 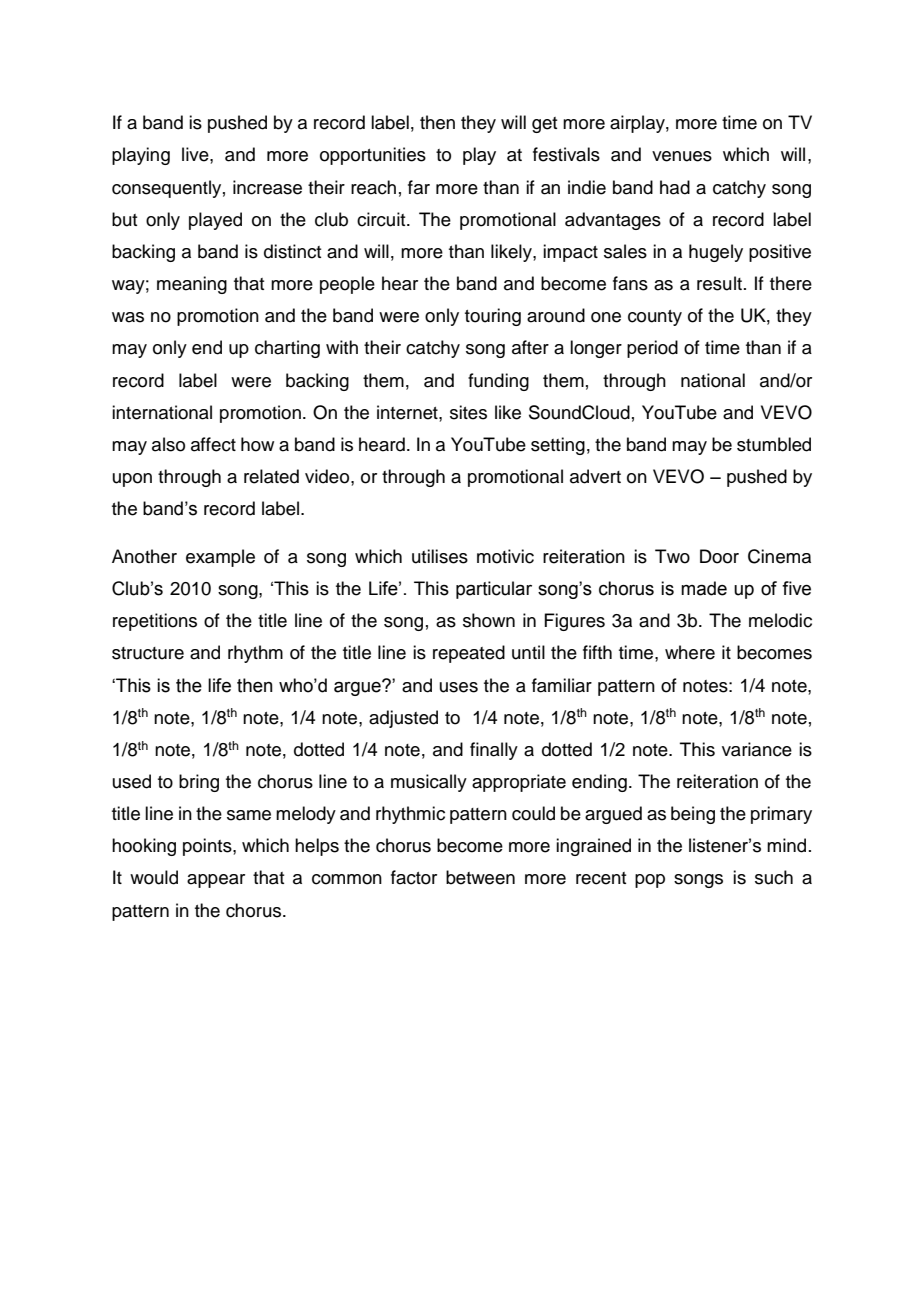 I want to click on where, so click(x=690, y=652).
